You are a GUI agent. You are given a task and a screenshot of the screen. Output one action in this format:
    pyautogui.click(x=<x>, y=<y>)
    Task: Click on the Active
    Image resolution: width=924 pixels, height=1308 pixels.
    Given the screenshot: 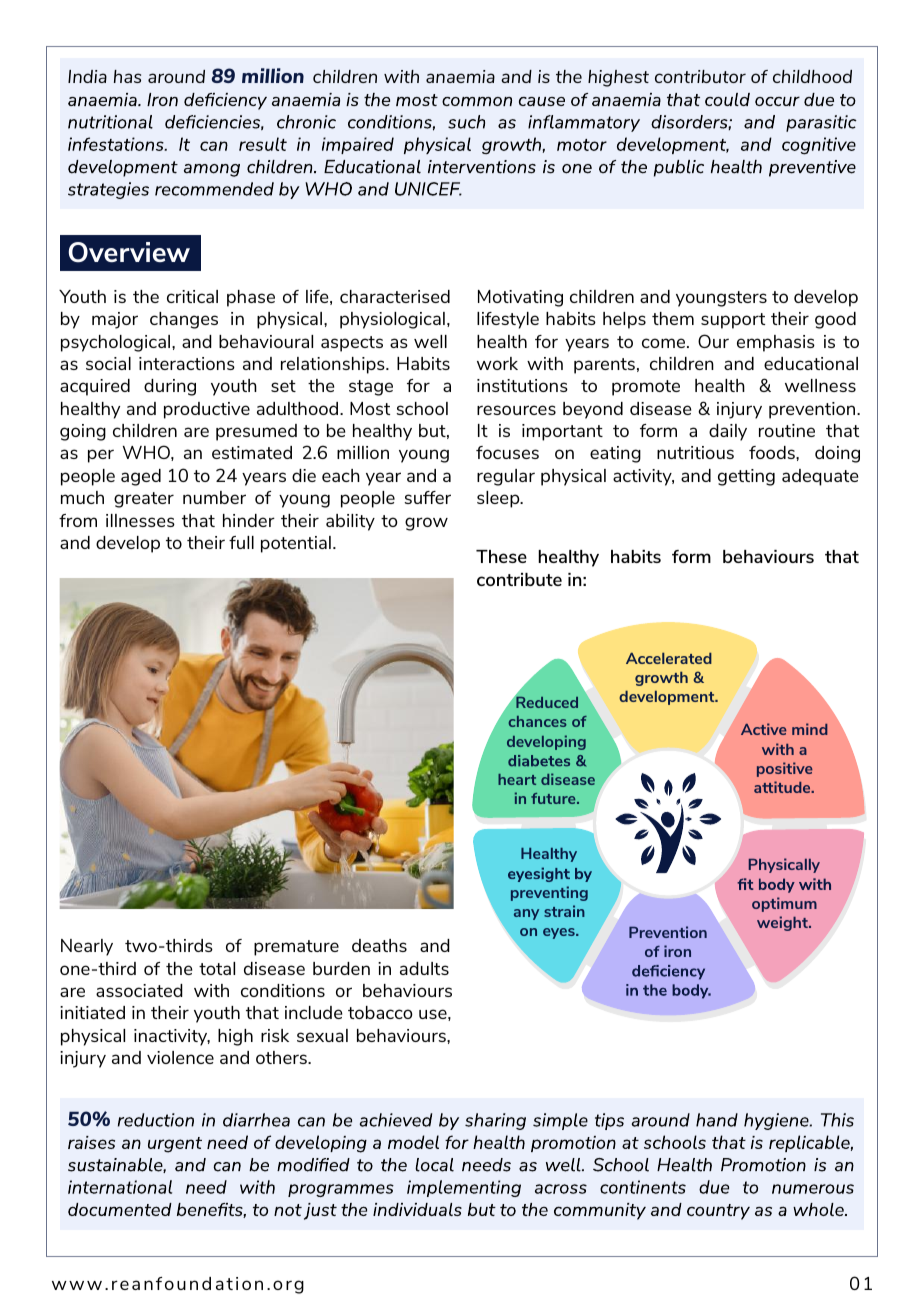 What is the action you would take?
    pyautogui.click(x=764, y=729)
